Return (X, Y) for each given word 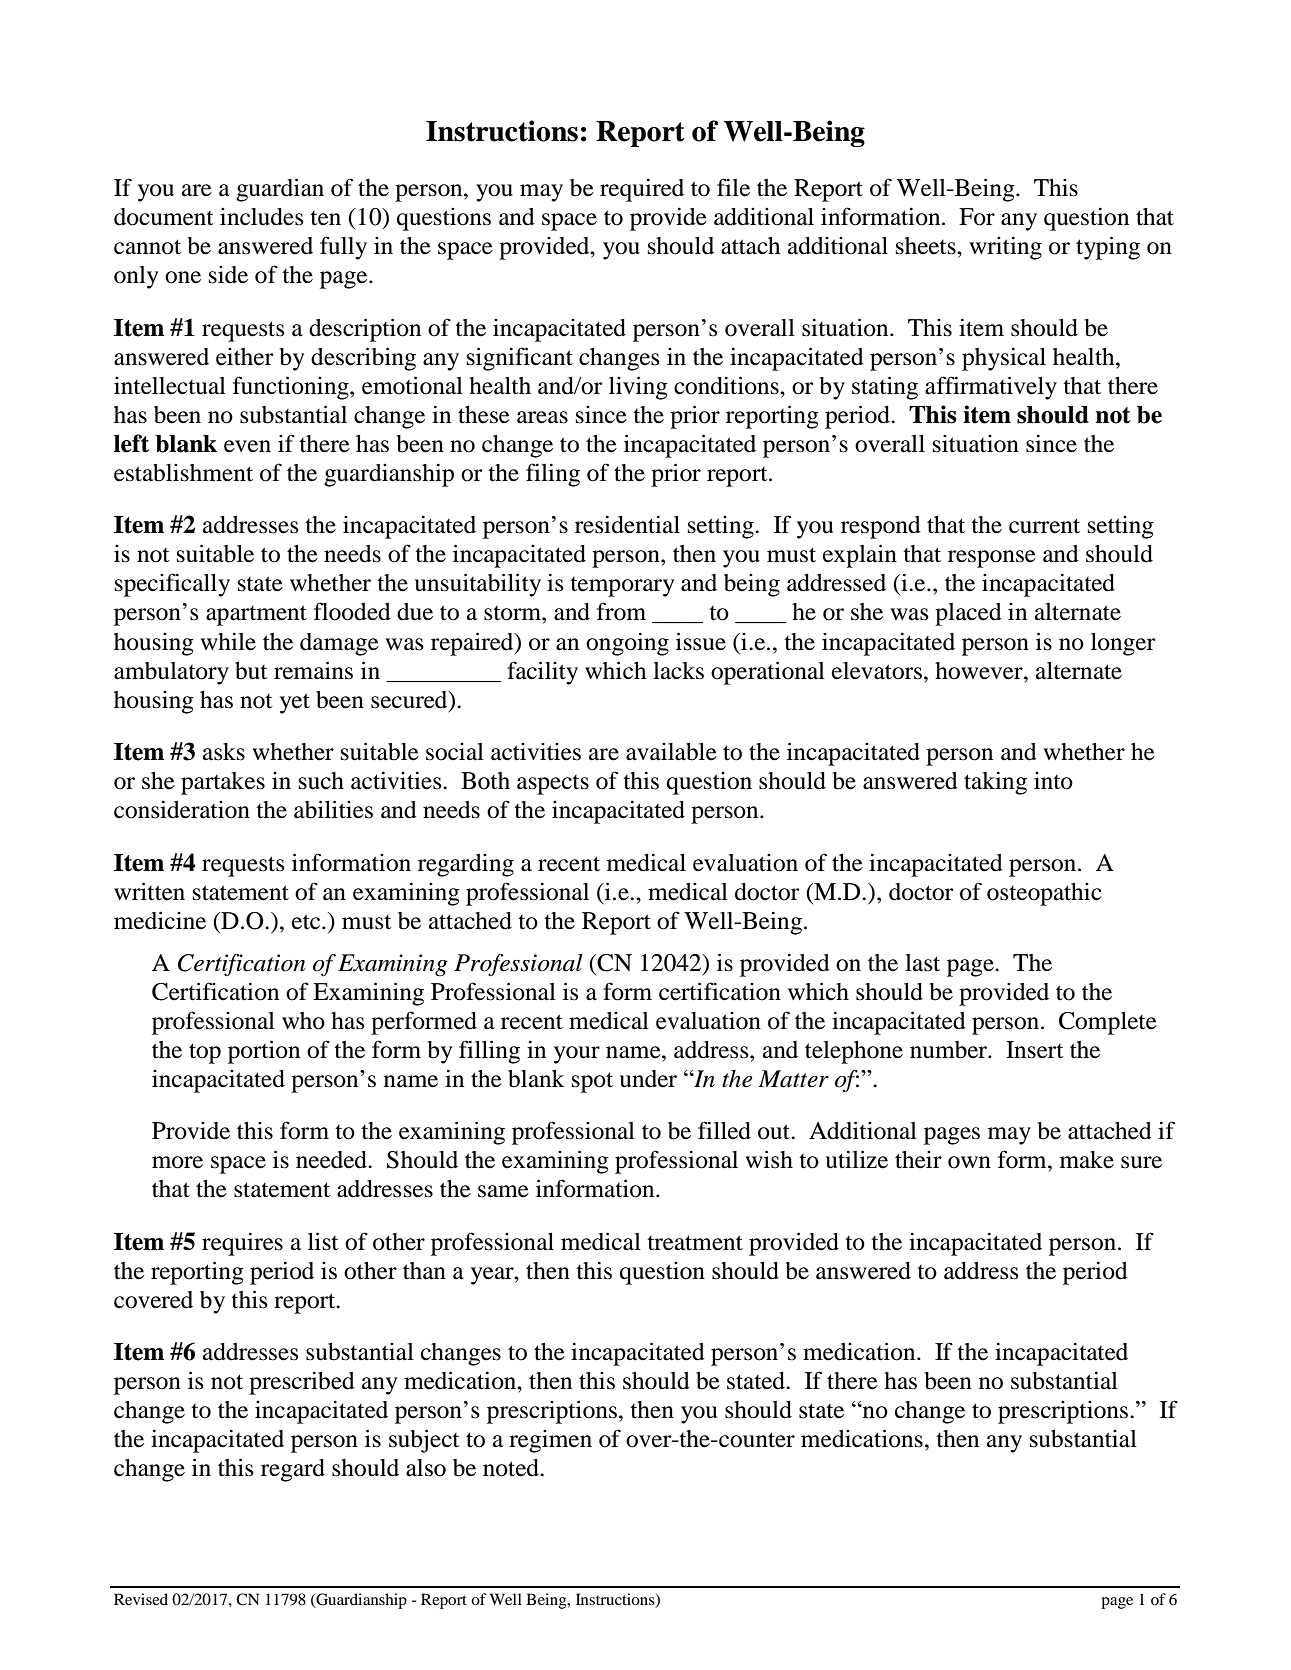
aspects (553, 785)
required (642, 190)
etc (307, 922)
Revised (141, 1599)
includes (262, 217)
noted (512, 1468)
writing (1005, 248)
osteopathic (1044, 894)
